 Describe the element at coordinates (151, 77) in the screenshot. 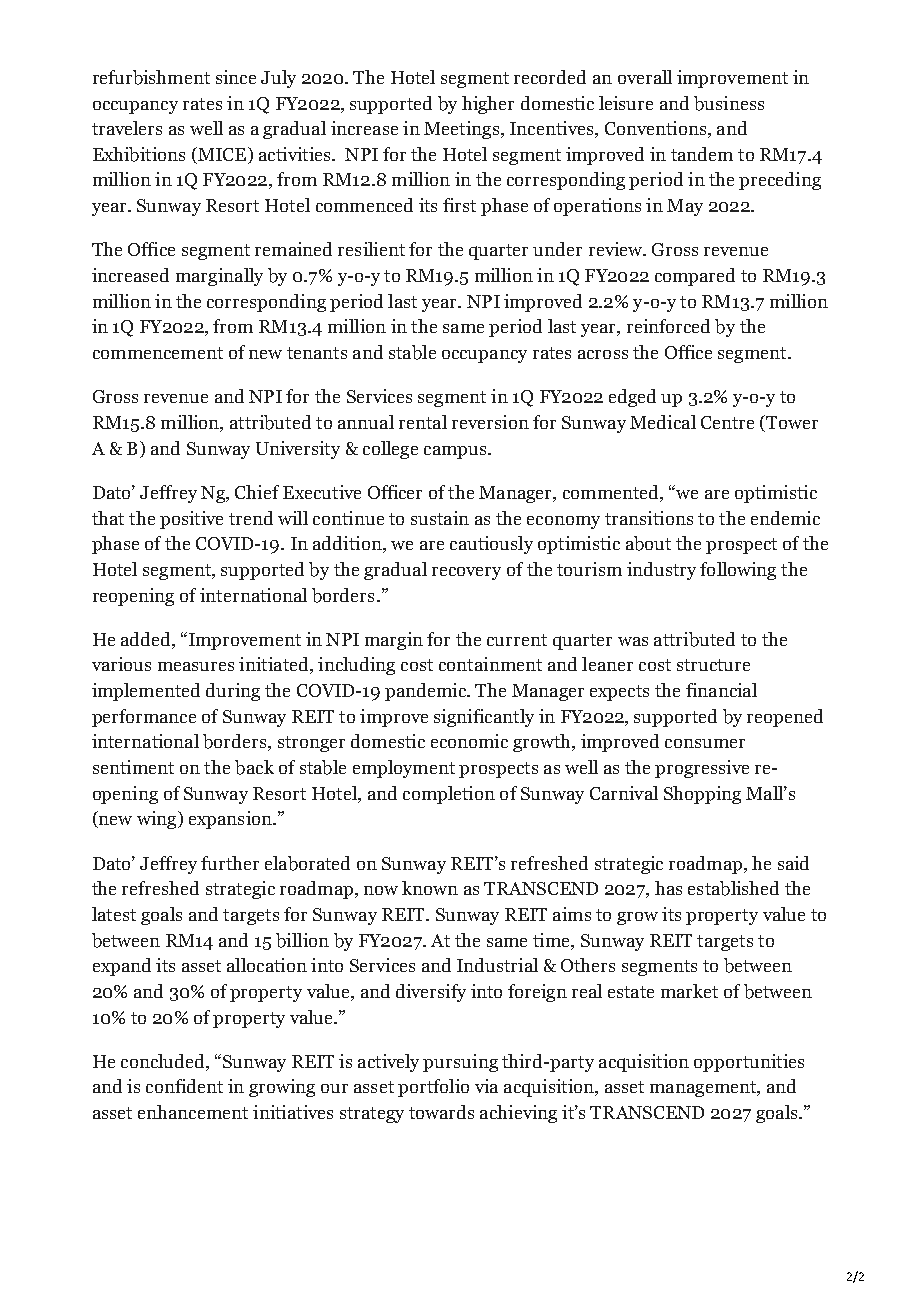

I see `refurbishment` at that location.
